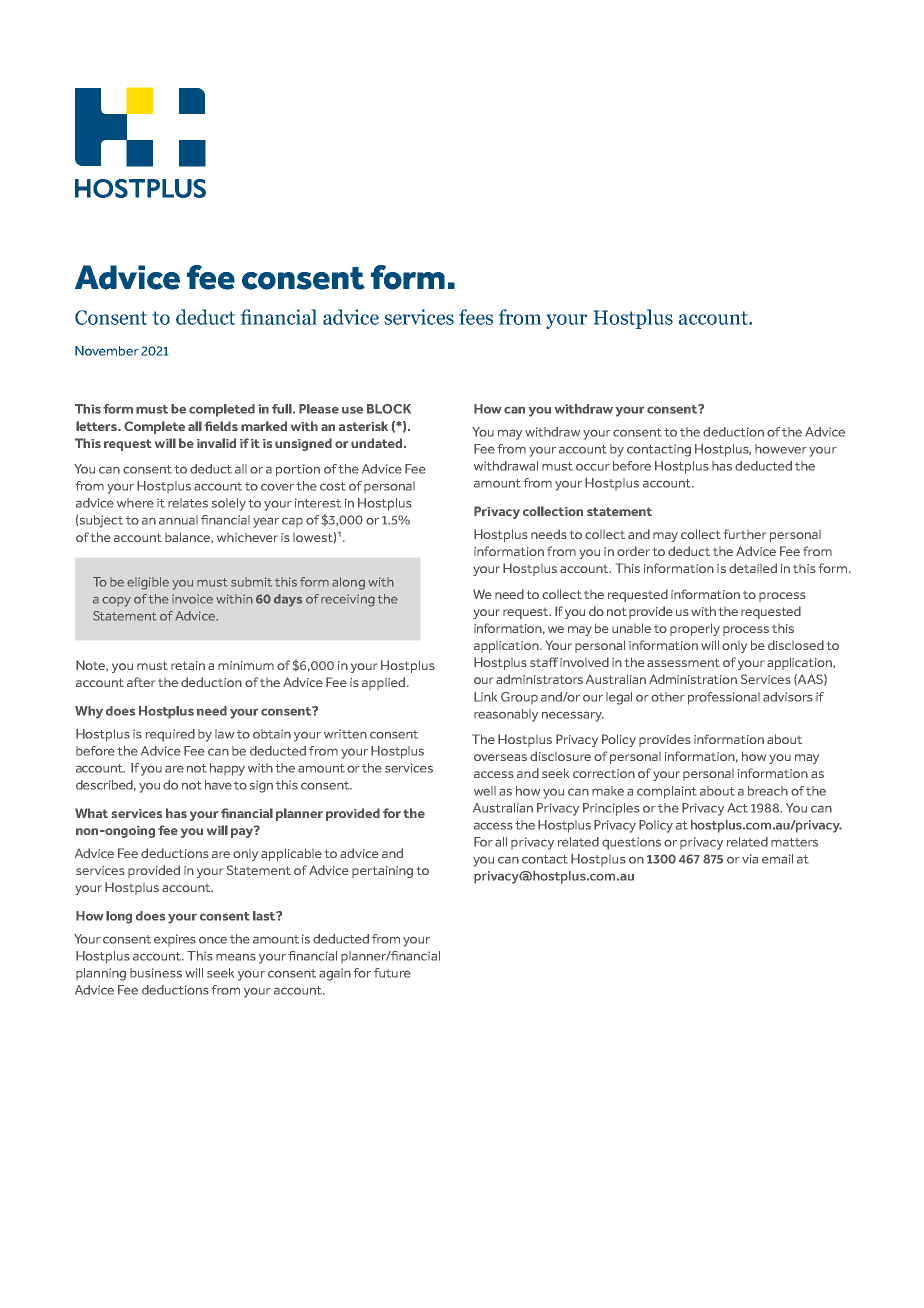 The height and width of the screenshot is (1308, 924). Describe the element at coordinates (476, 317) in the screenshot. I see `fees` at that location.
